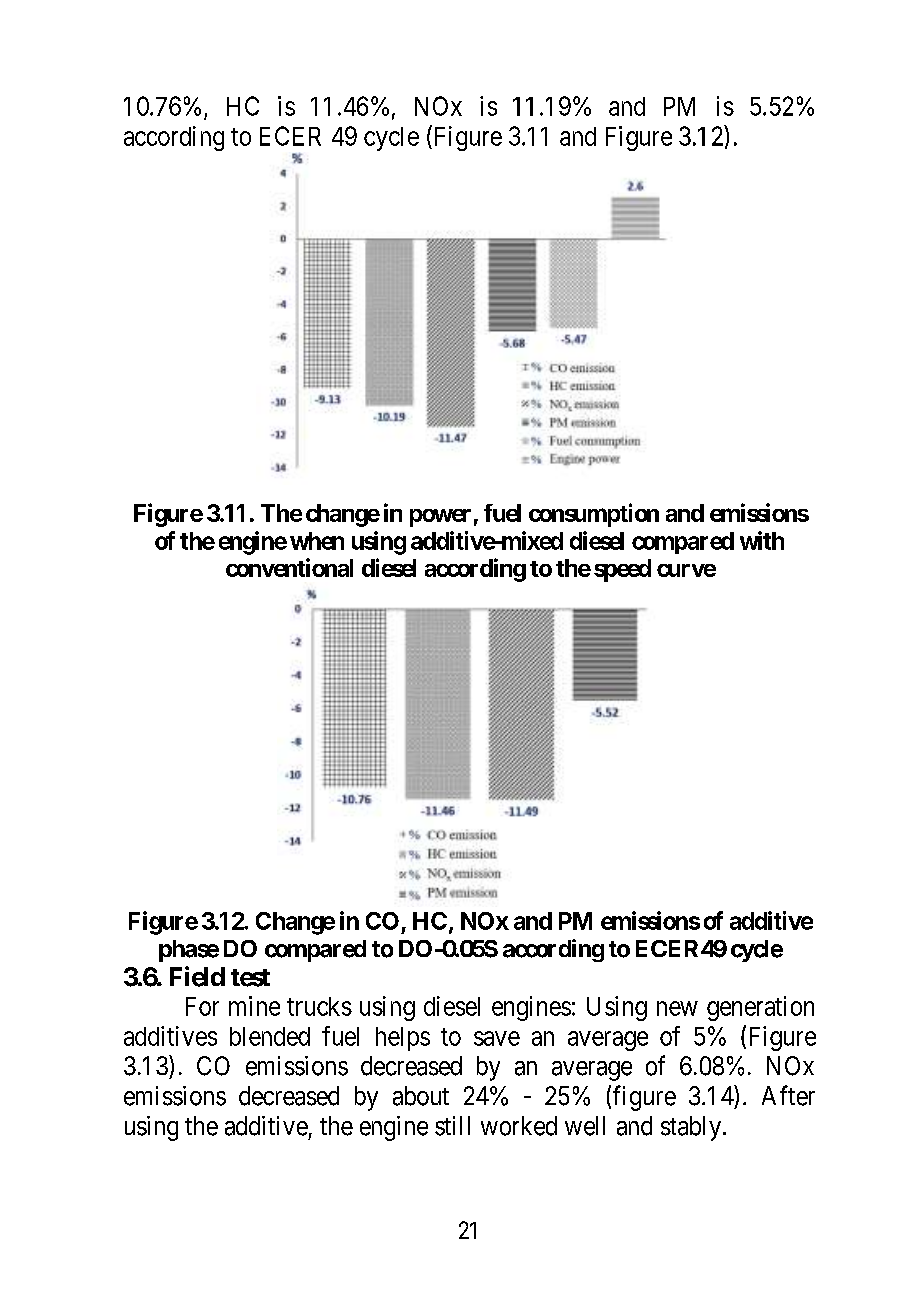  Describe the element at coordinates (440, 518) in the screenshot. I see `power` at that location.
